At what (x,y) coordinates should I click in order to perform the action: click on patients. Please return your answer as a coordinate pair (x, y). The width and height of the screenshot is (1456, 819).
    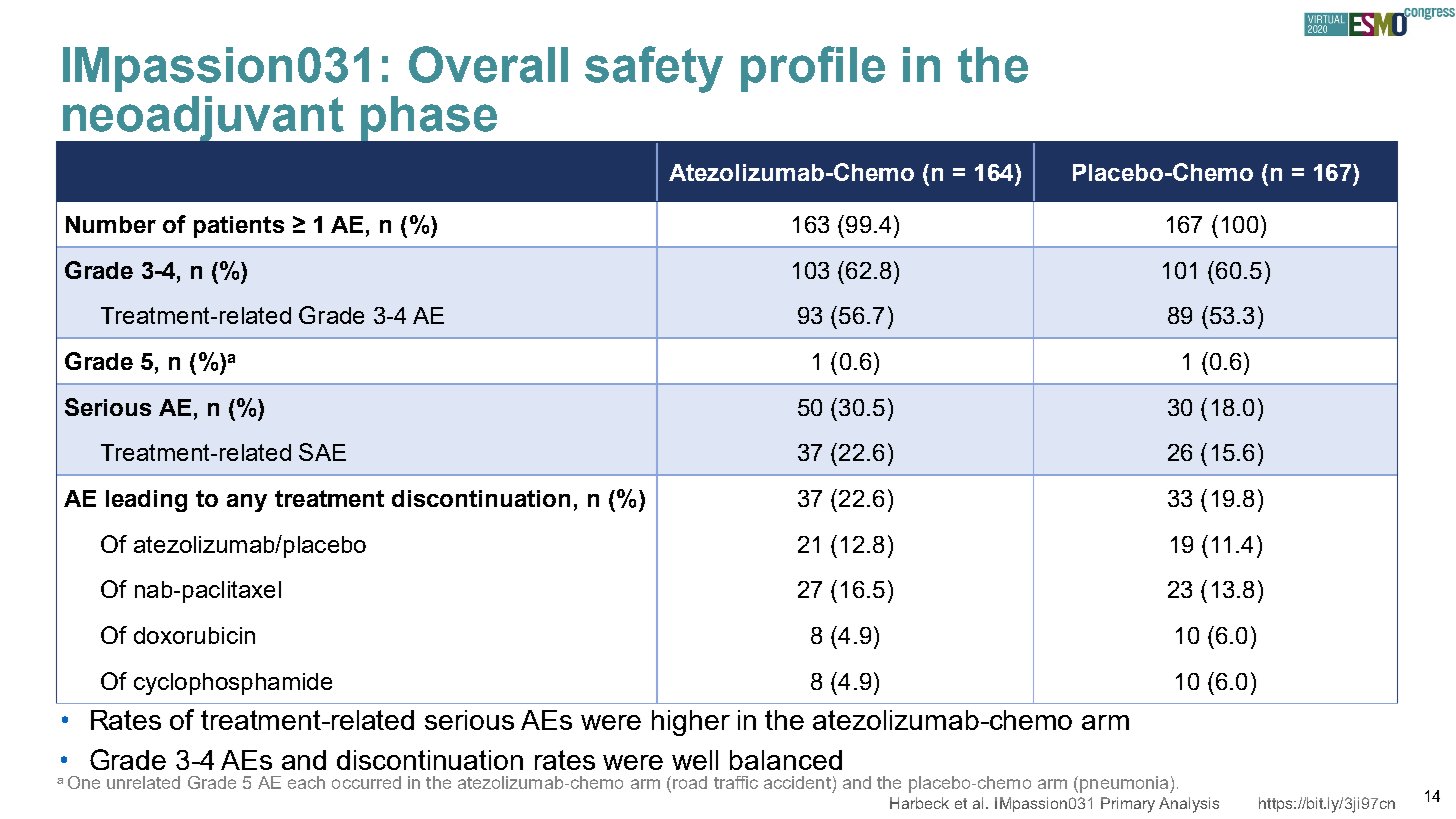
    Looking at the image, I should click on (239, 227).
